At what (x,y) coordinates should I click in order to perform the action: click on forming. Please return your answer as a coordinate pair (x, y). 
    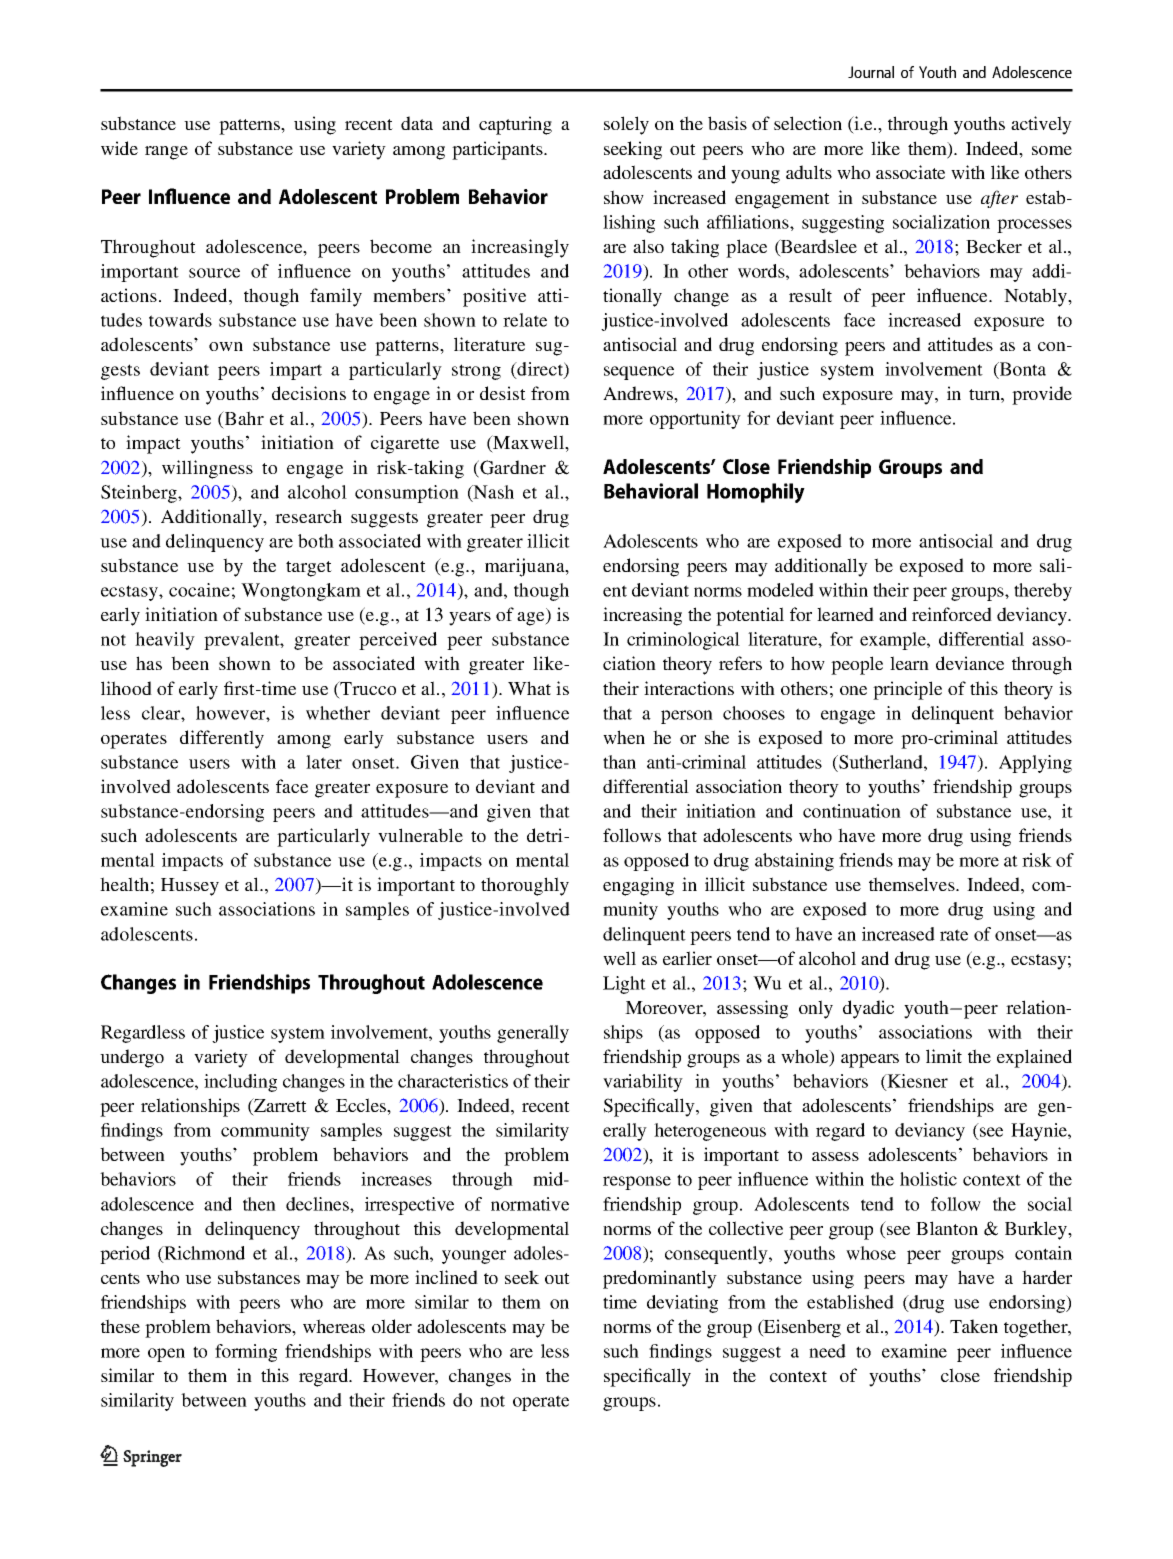
    Looking at the image, I should click on (246, 1353).
